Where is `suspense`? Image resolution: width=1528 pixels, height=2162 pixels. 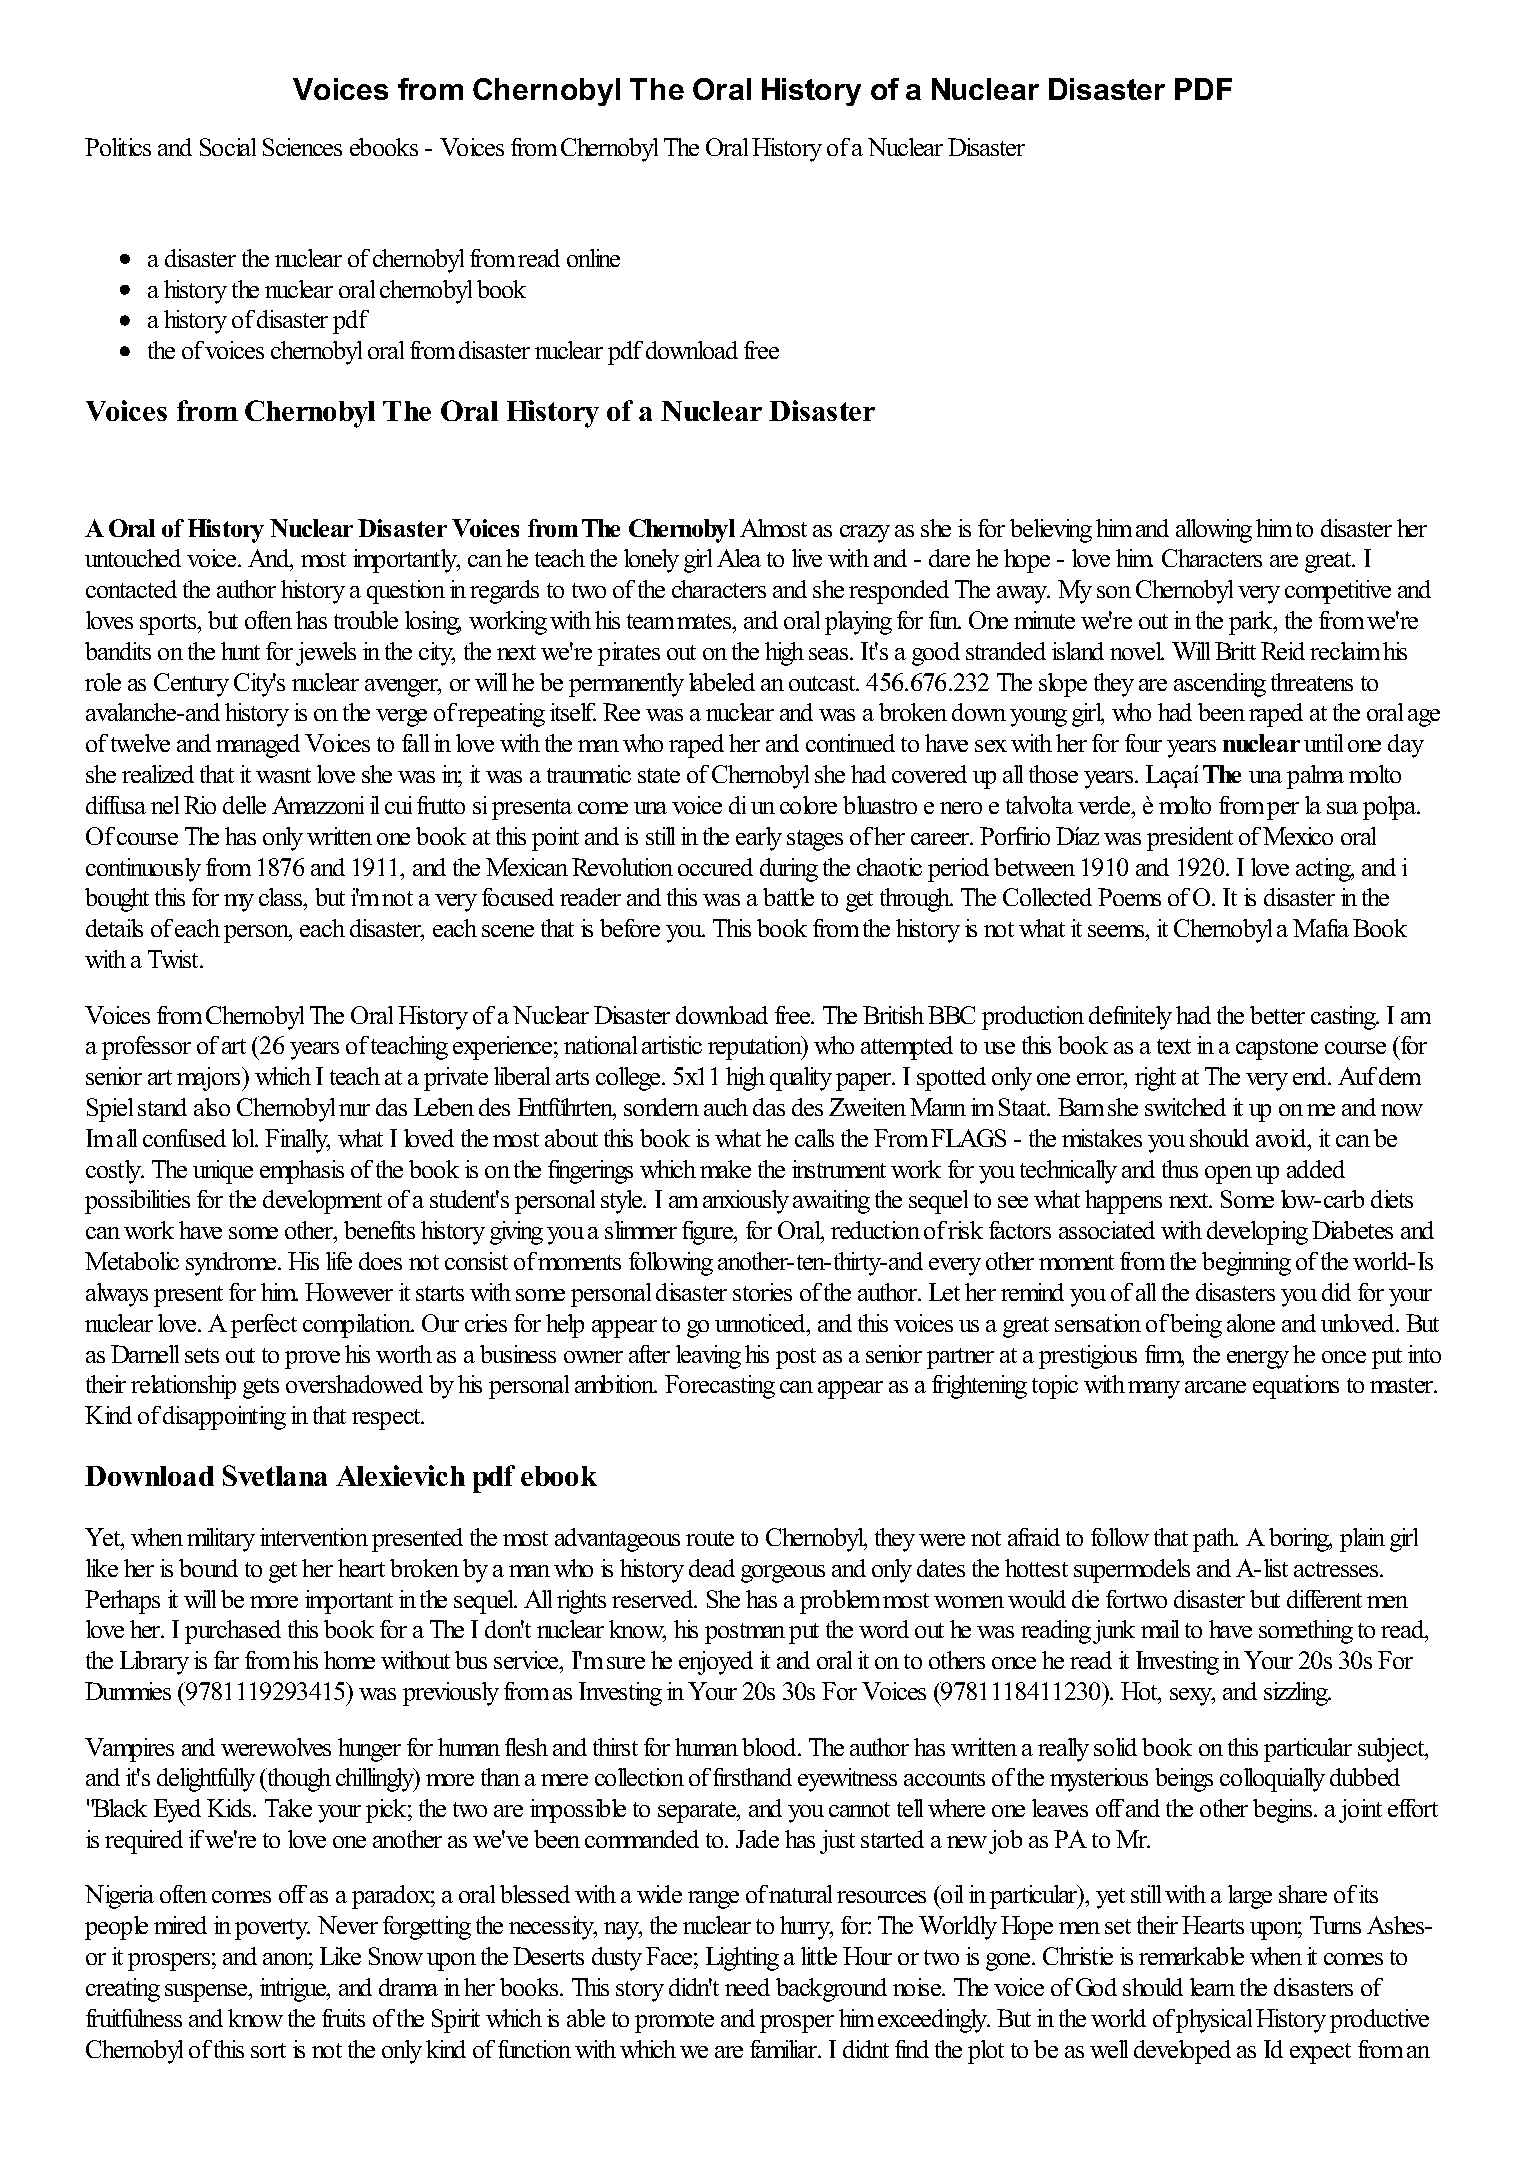 suspense is located at coordinates (207, 1993).
